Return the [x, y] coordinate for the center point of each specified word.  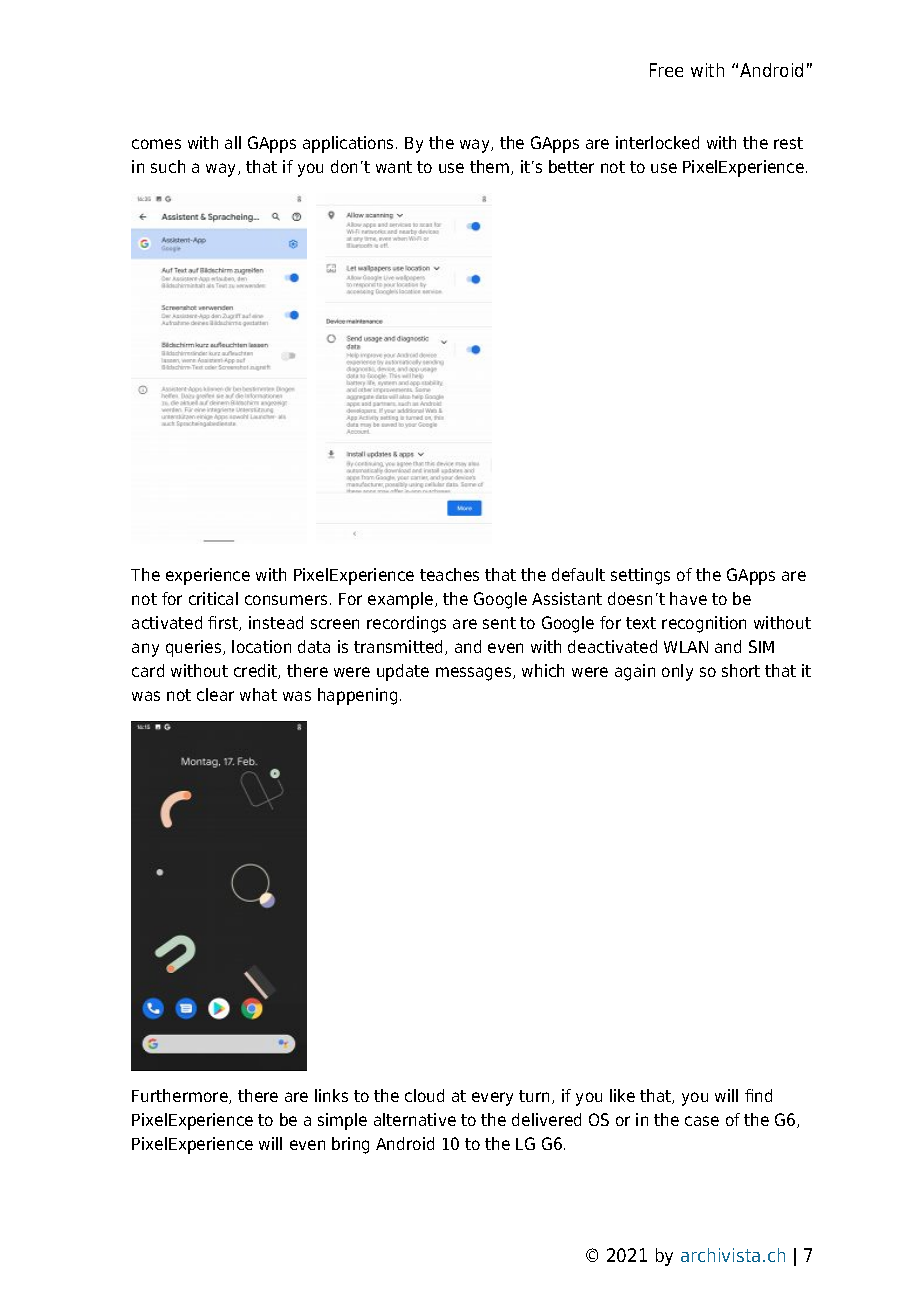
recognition [704, 624]
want [394, 167]
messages [475, 674]
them [491, 167]
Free [666, 70]
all [233, 142]
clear [215, 694]
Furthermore [181, 1096]
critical [213, 598]
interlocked [657, 142]
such [168, 166]
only [677, 672]
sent [499, 623]
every [492, 1099]
